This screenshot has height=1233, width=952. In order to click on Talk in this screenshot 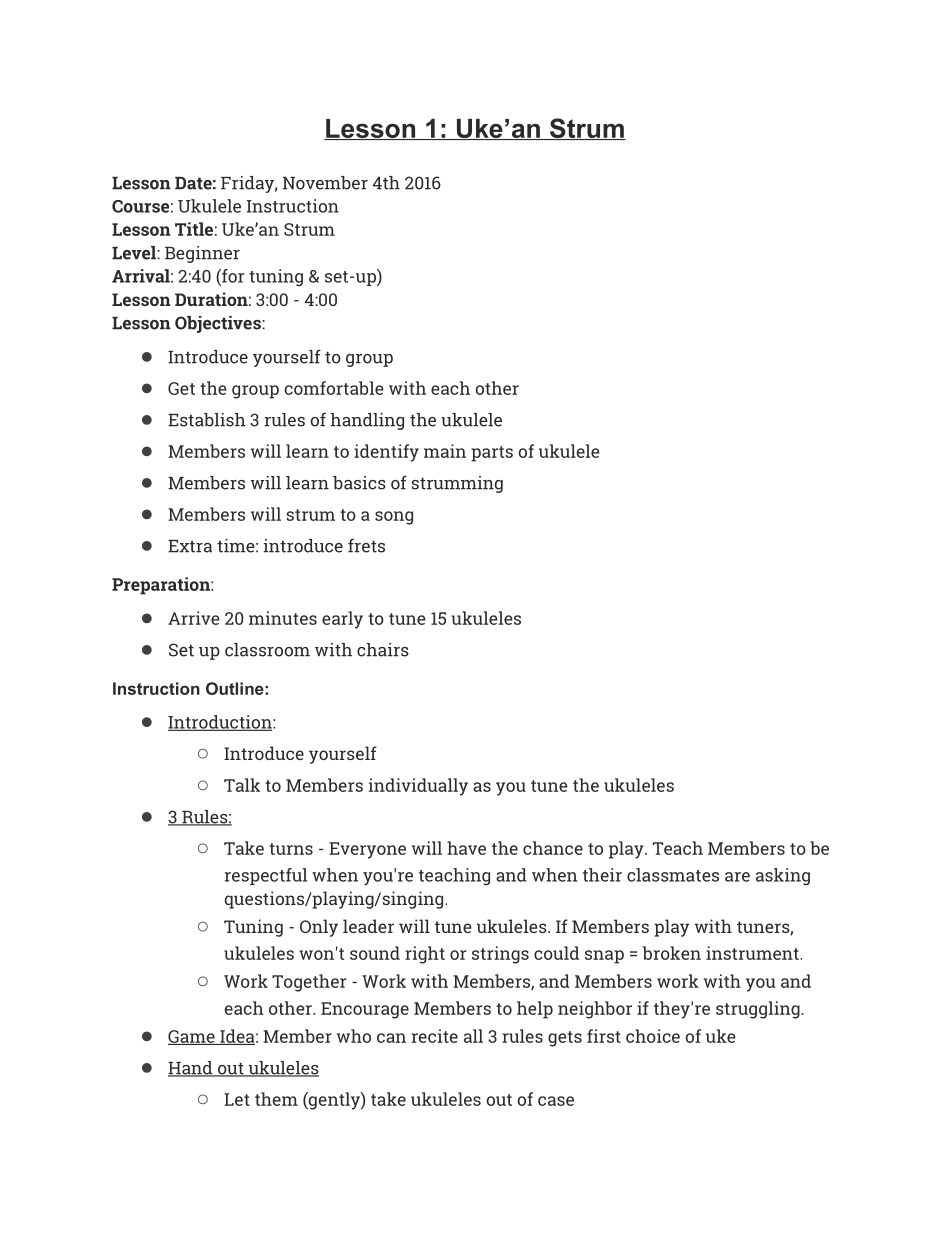, I will do `click(242, 785)`.
